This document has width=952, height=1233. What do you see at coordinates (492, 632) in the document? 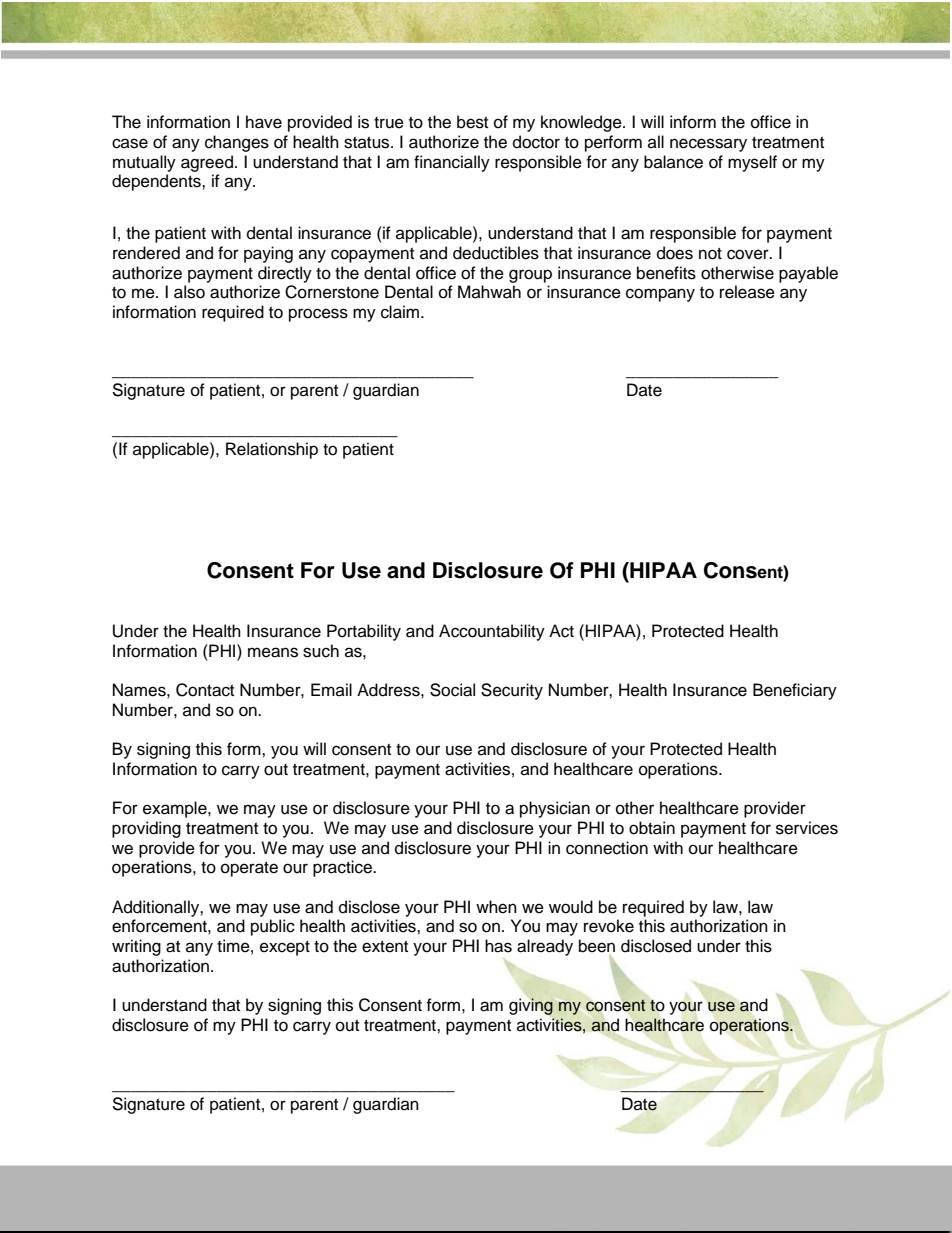
I see `Accountability` at bounding box center [492, 632].
